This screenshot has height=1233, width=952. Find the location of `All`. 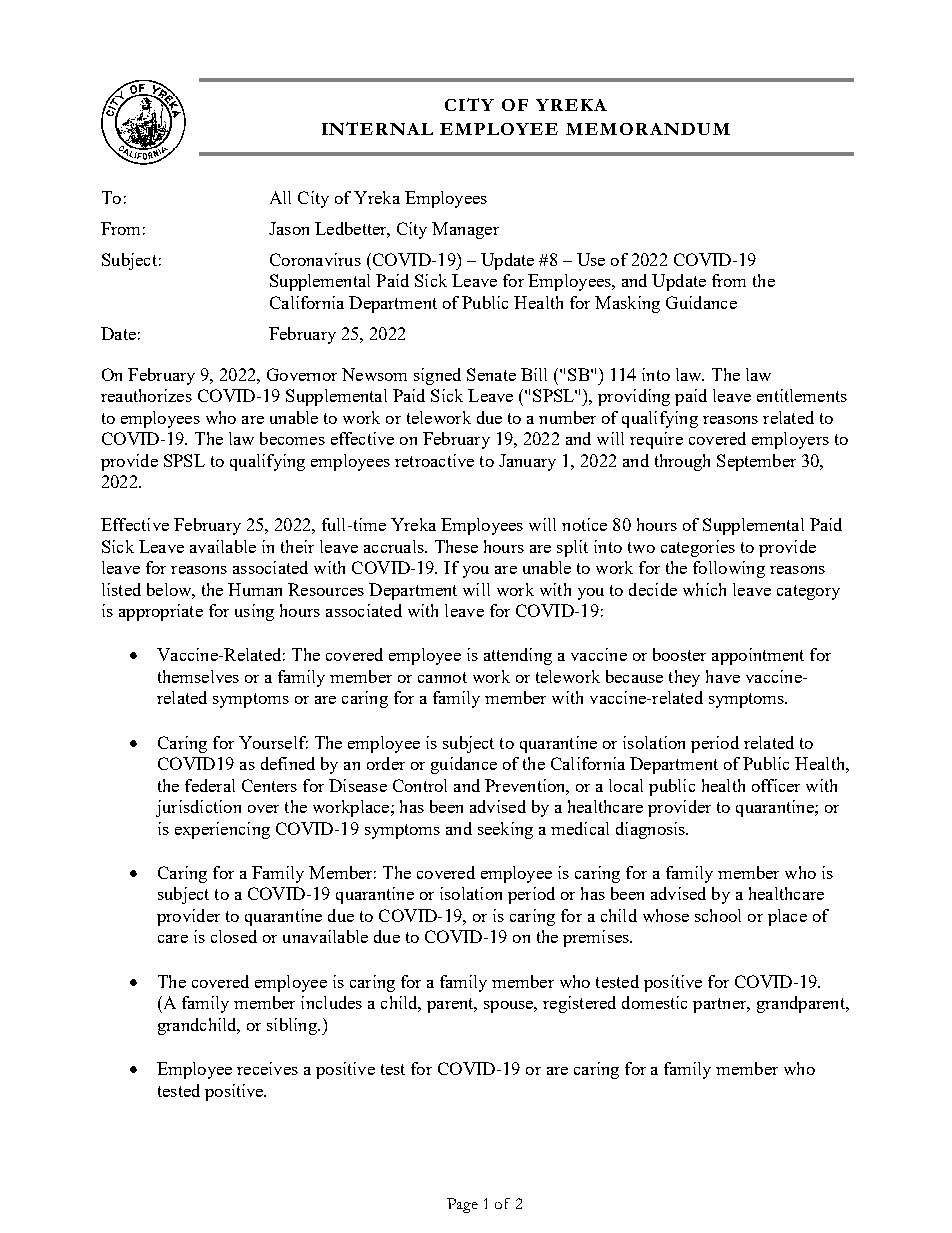

All is located at coordinates (280, 197).
